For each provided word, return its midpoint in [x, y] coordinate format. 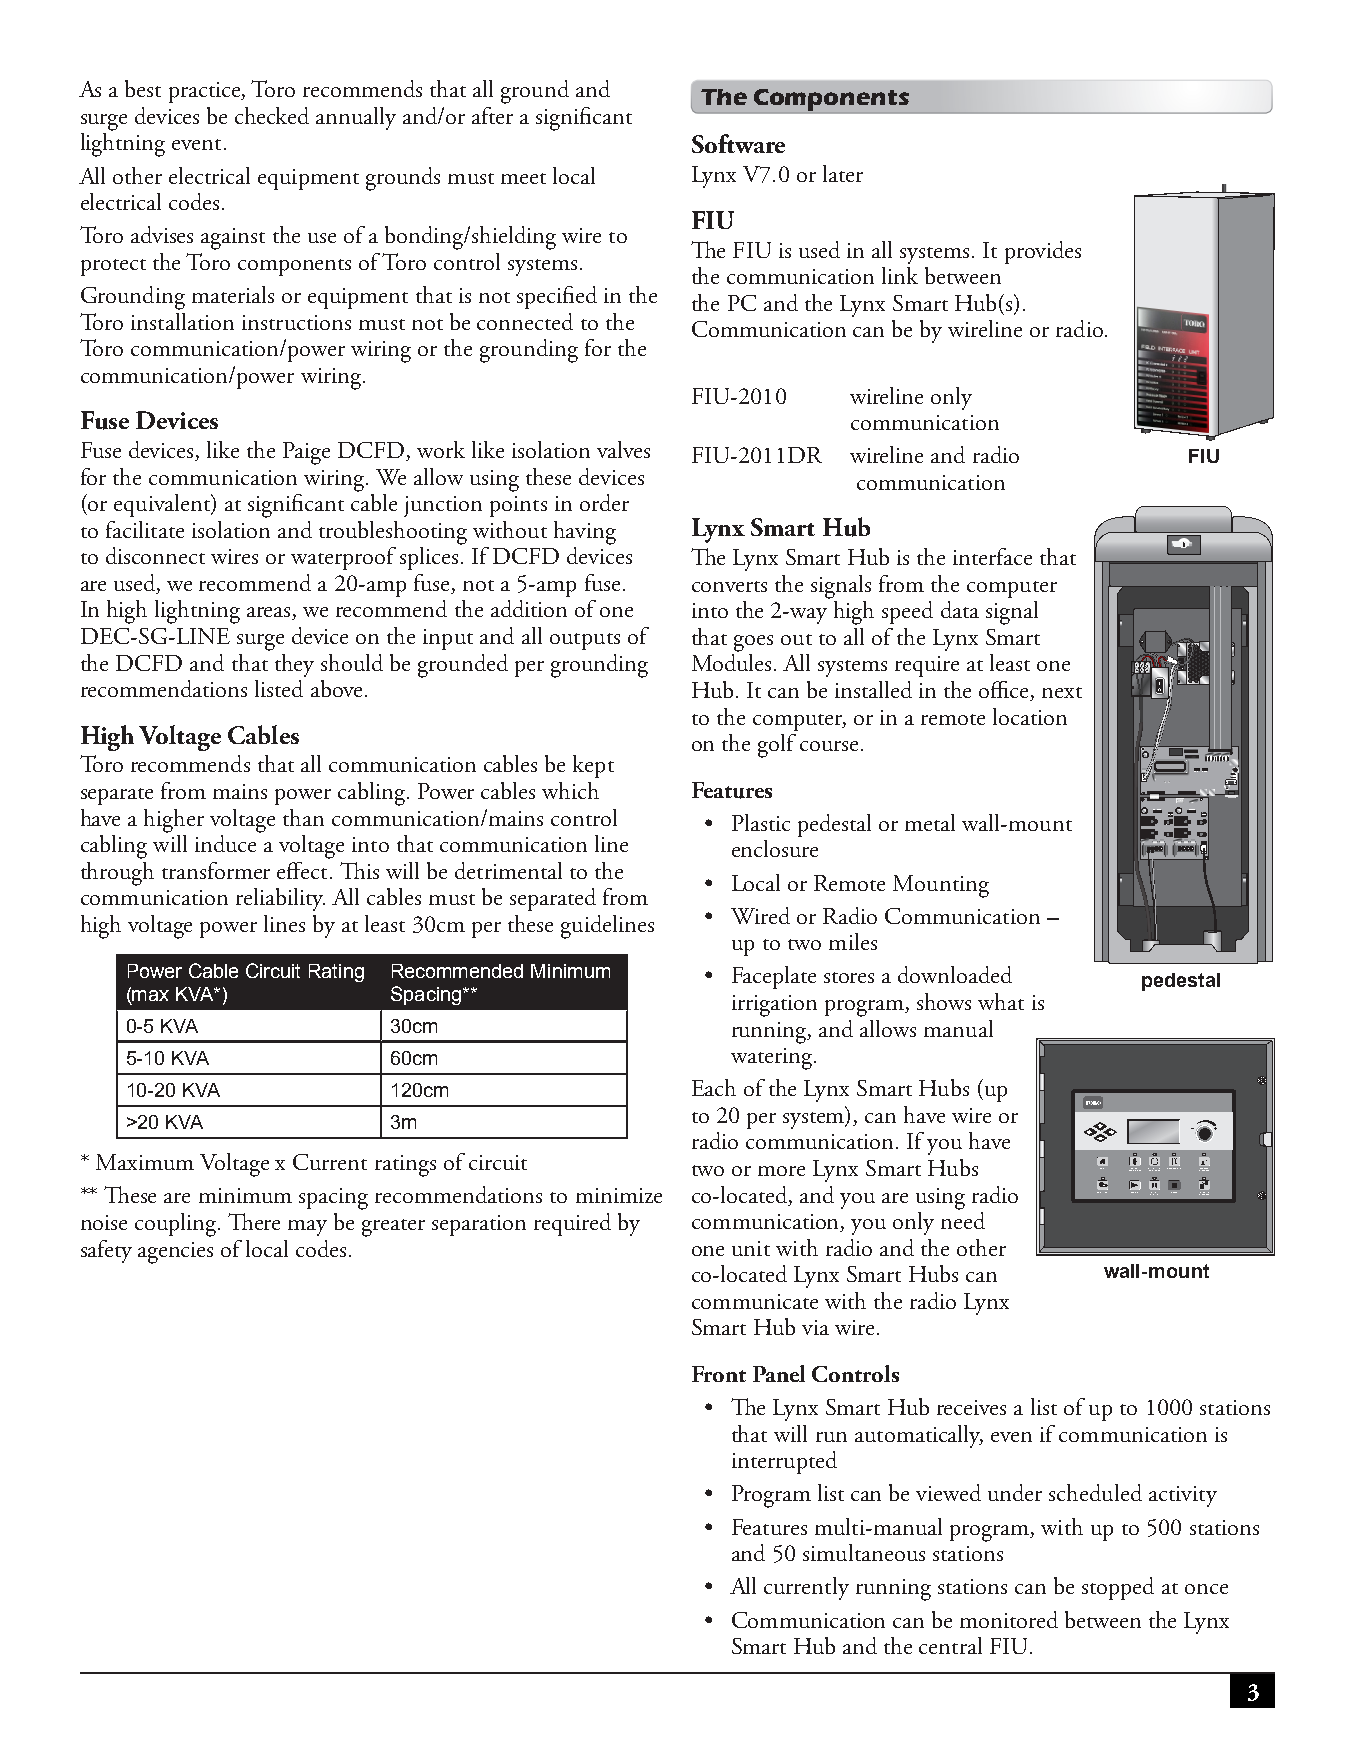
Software [738, 143]
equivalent [163, 505]
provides [1043, 252]
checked [272, 115]
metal [930, 822]
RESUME [1154, 1193]
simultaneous [864, 1552]
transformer [216, 870]
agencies [175, 1253]
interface [992, 556]
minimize [619, 1195]
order [604, 502]
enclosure [775, 848]
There [254, 1221]
